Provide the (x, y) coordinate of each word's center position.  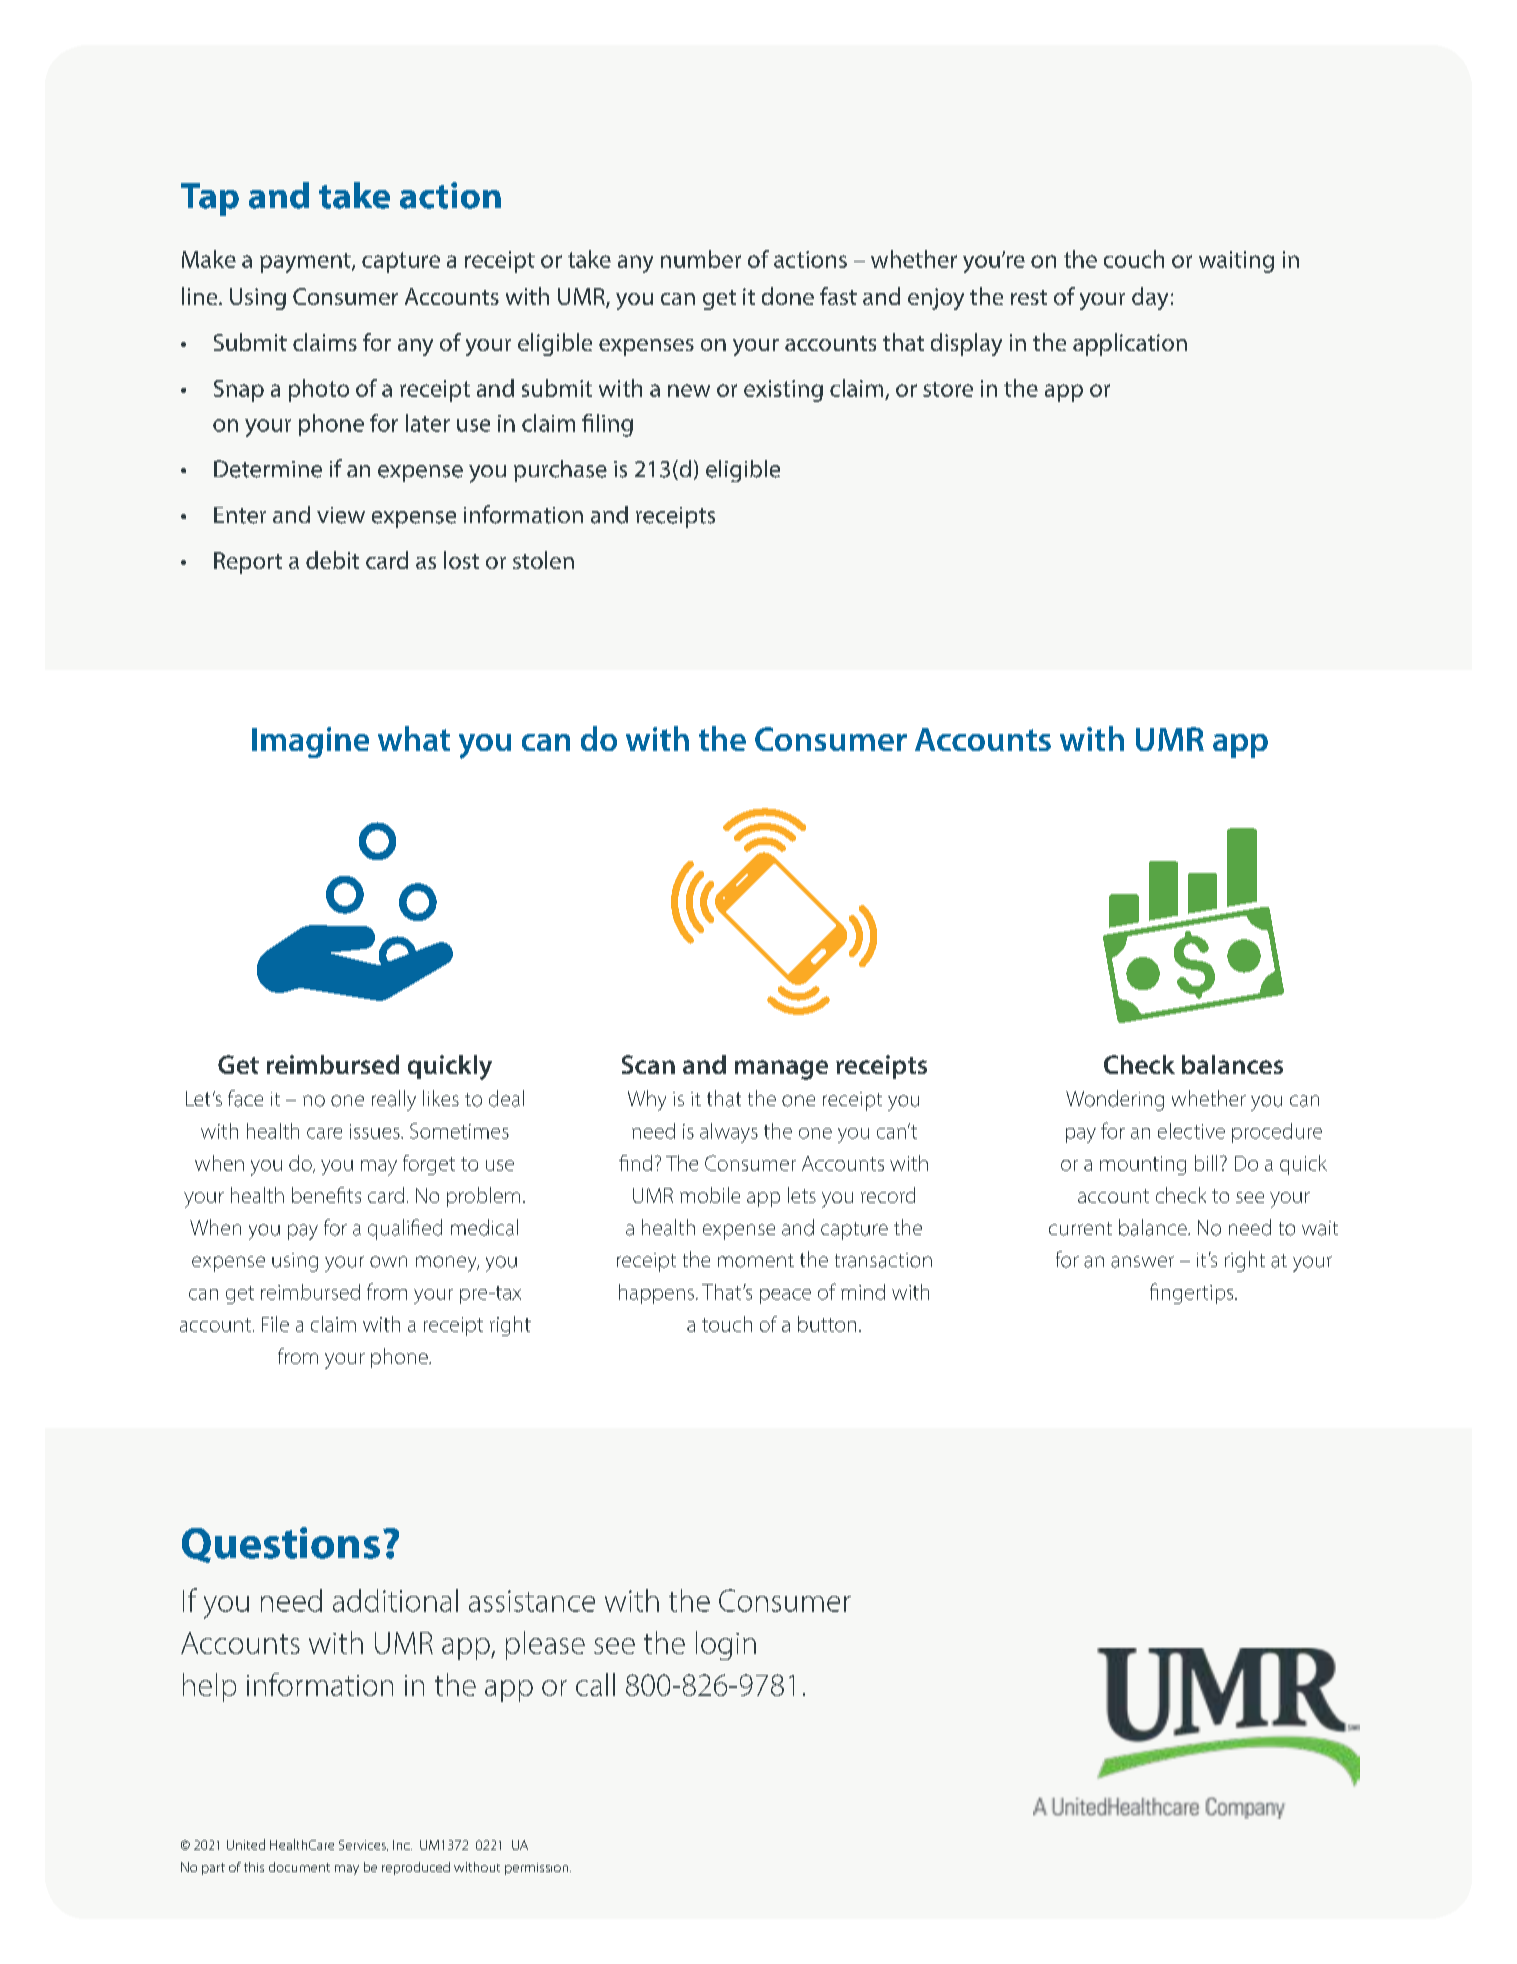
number (701, 259)
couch (1134, 259)
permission (538, 1869)
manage (781, 1070)
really (394, 1100)
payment (306, 263)
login (726, 1645)
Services (363, 1845)
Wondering (1115, 1100)
